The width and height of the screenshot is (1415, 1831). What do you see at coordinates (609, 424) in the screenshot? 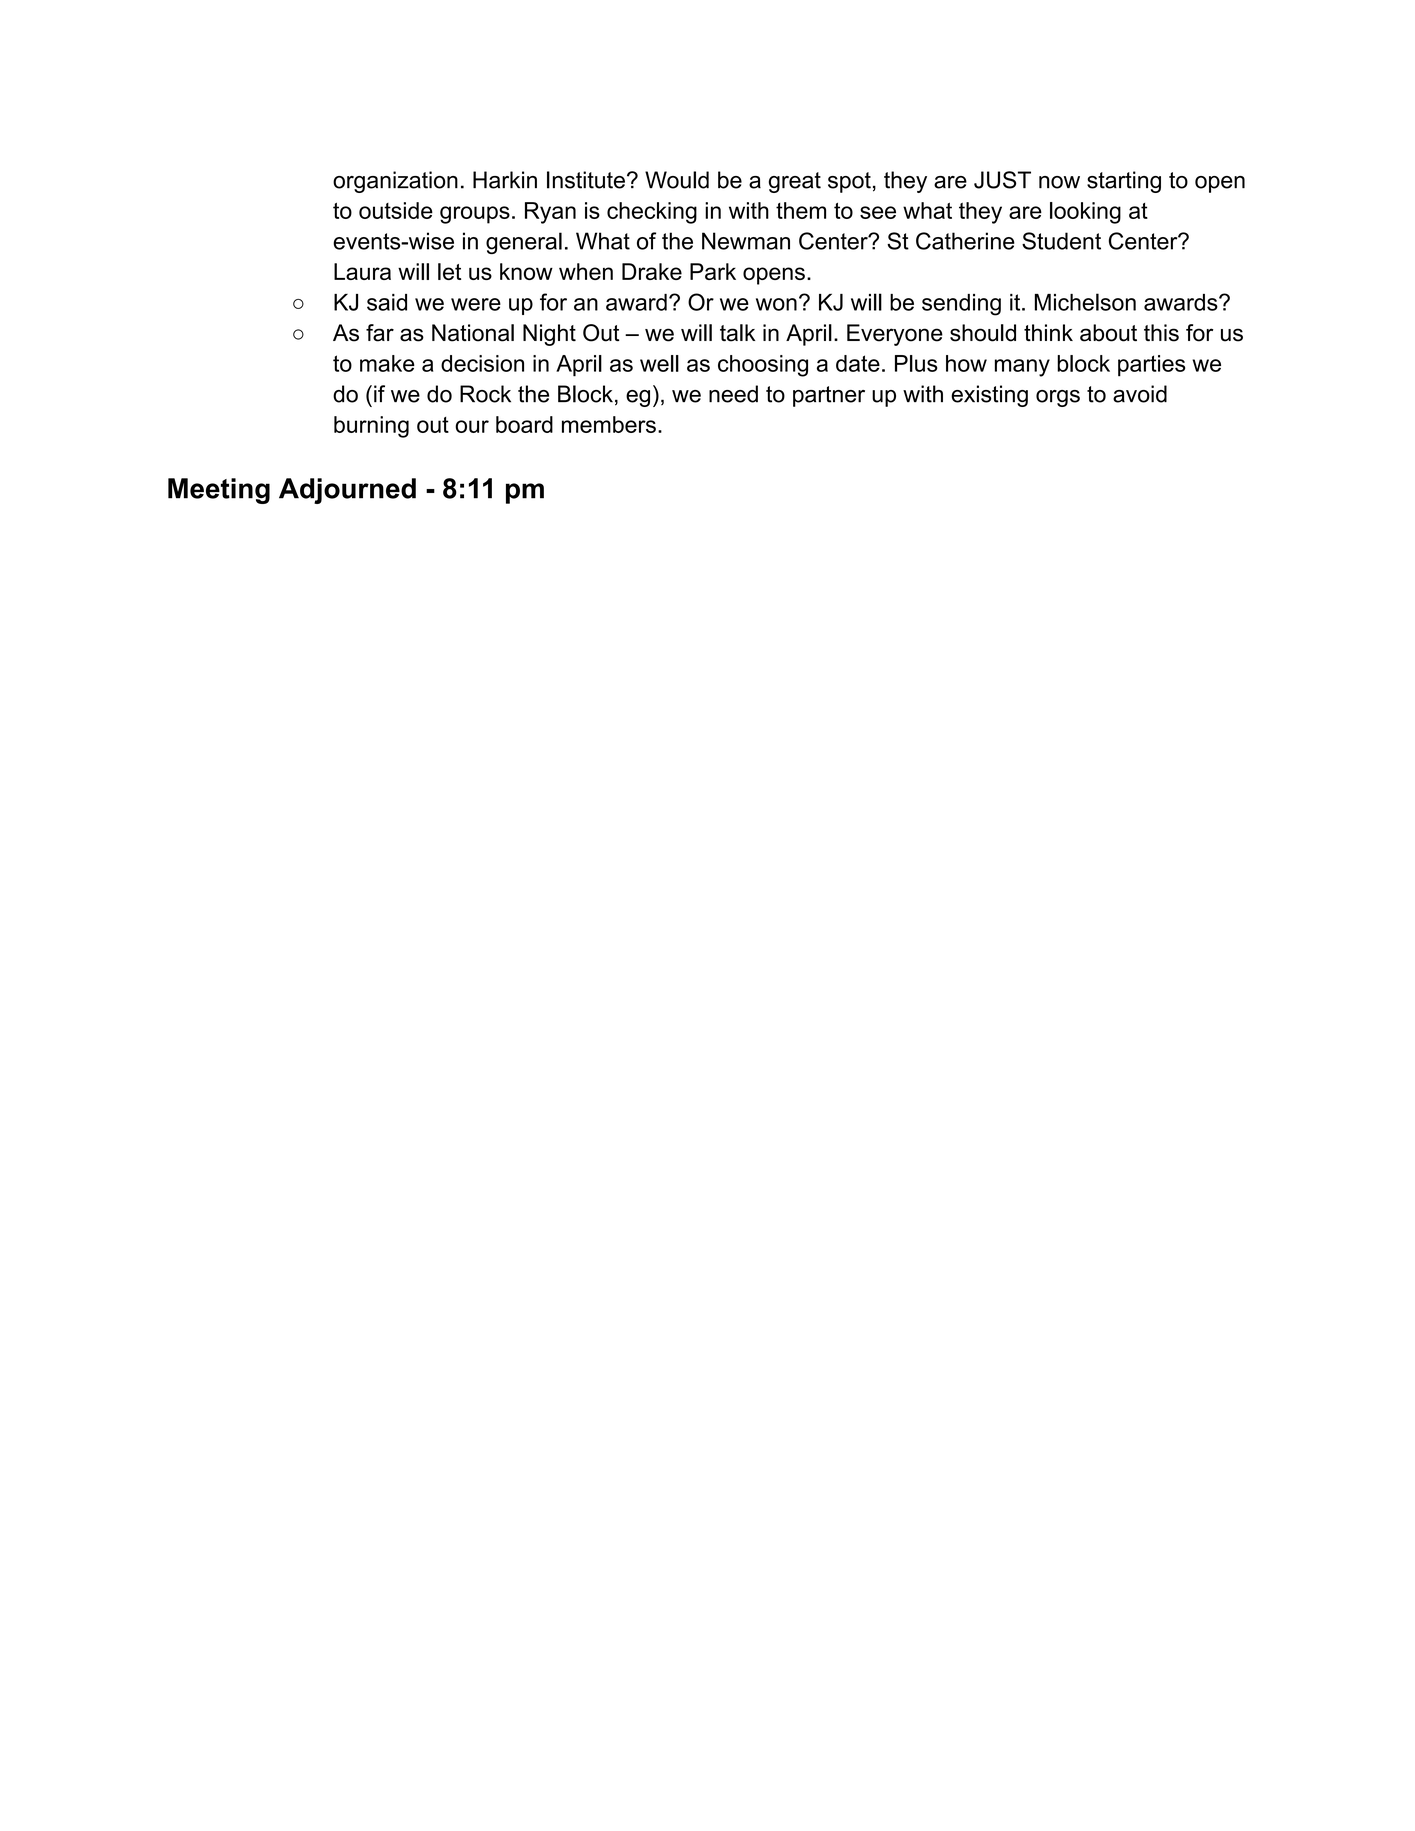
I see `members` at bounding box center [609, 424].
